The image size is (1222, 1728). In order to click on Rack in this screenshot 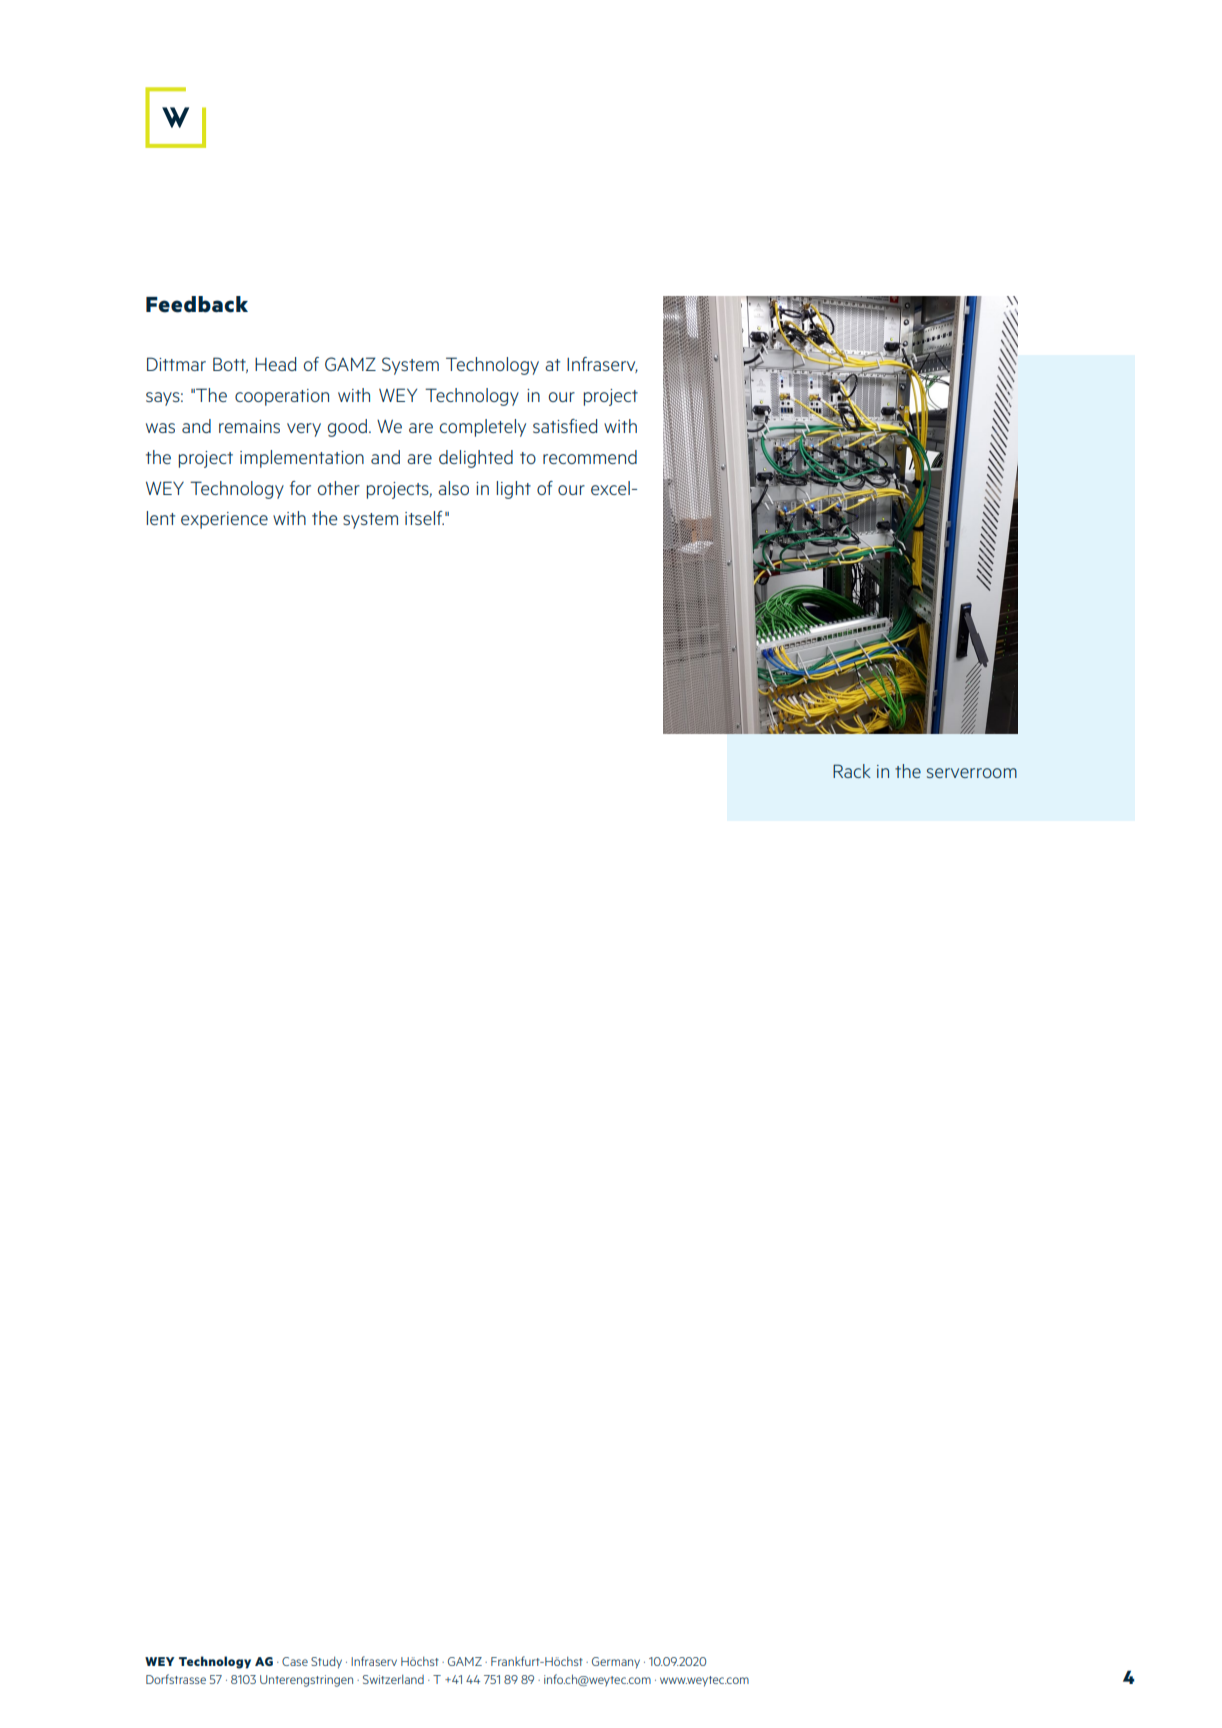, I will do `click(852, 771)`.
